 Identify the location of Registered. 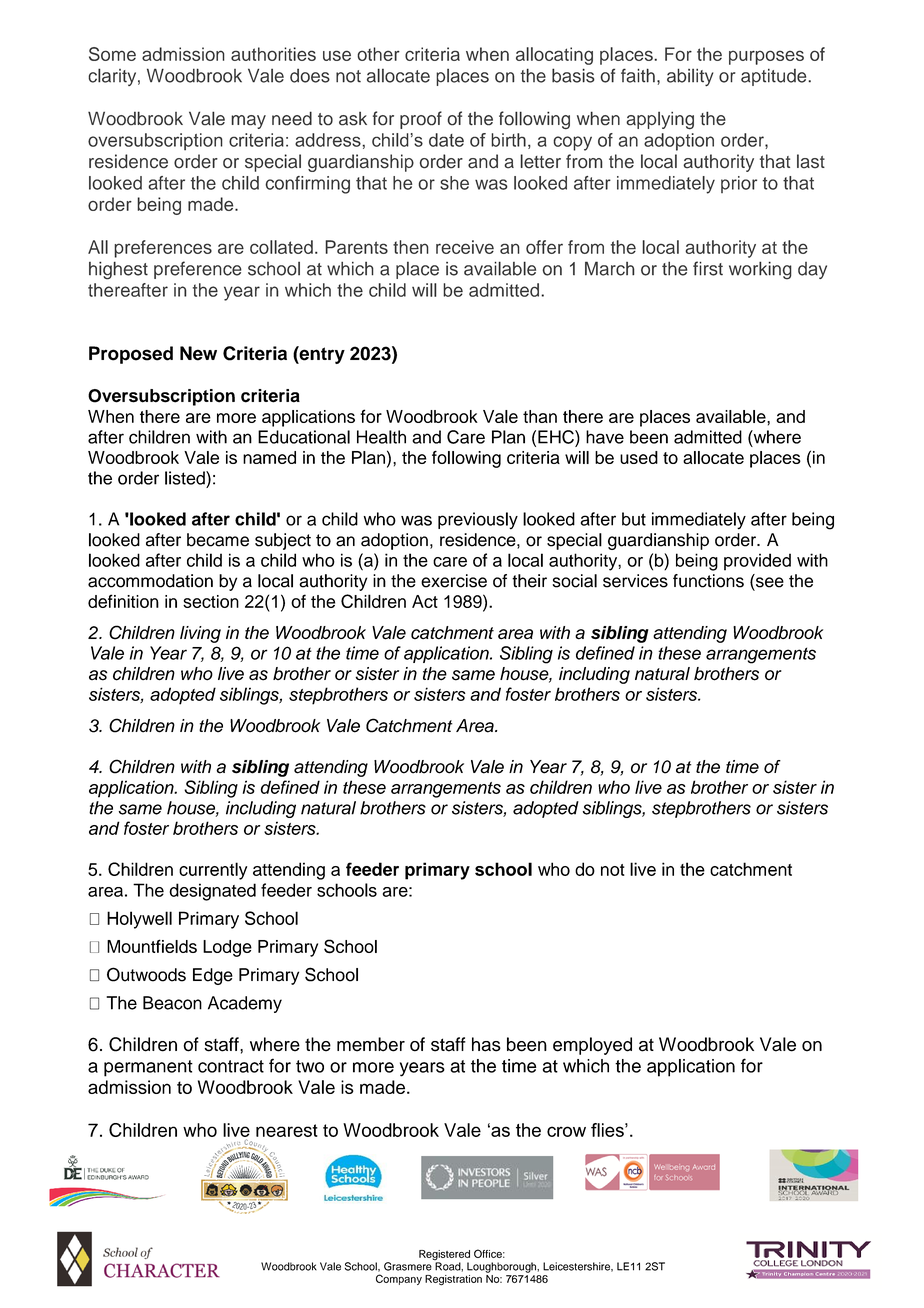
(444, 1256).
